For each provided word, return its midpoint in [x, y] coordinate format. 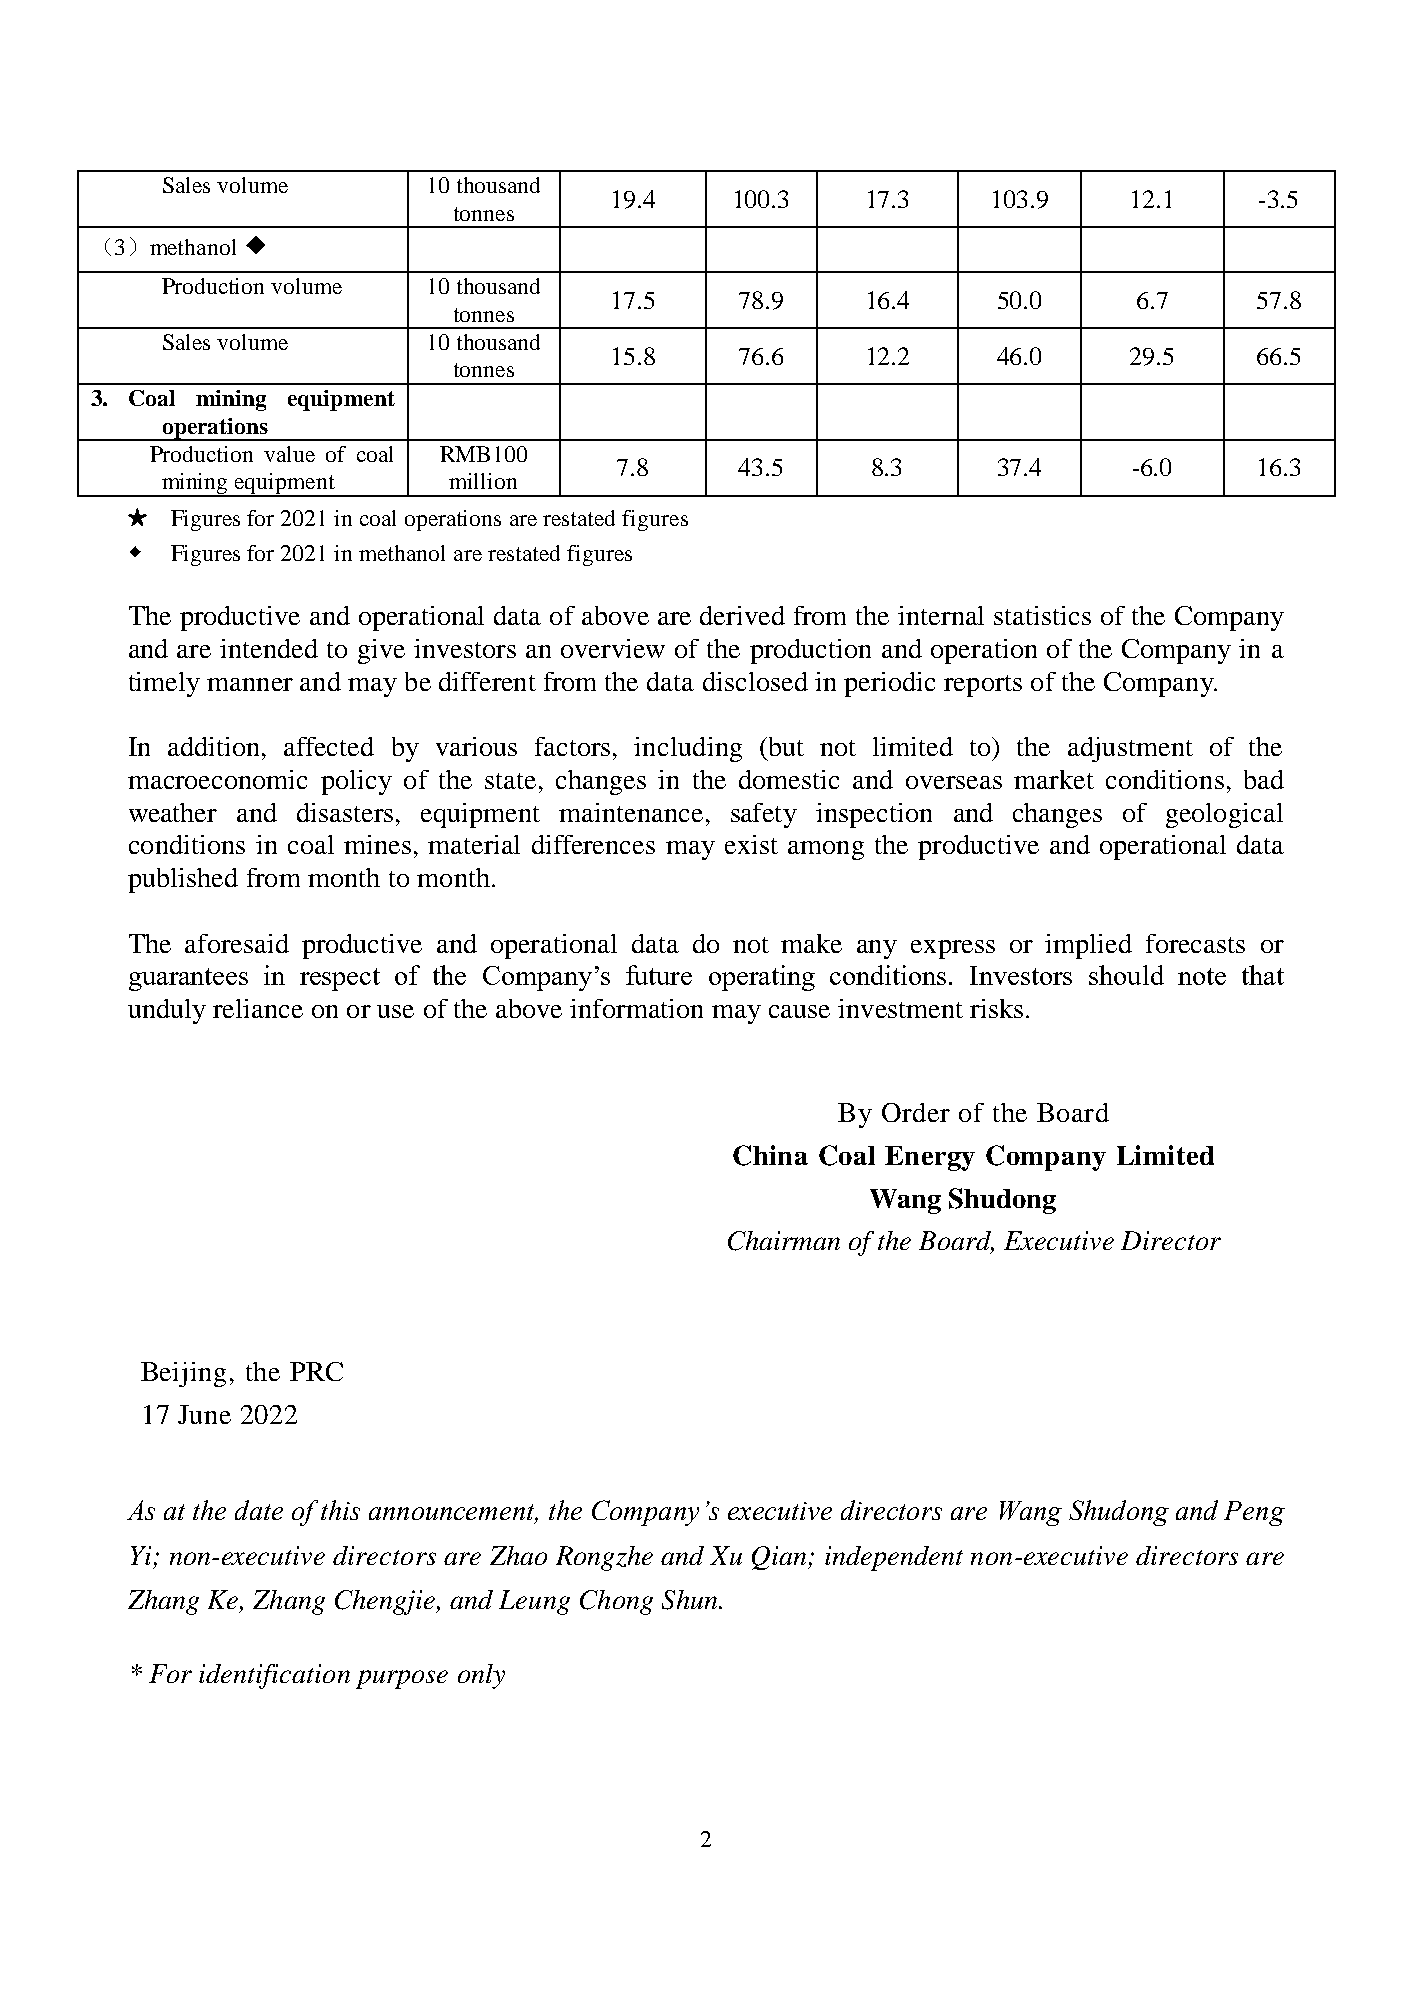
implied [1088, 946]
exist [751, 844]
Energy [930, 1158]
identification [274, 1676]
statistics [1042, 615]
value [289, 454]
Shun [691, 1600]
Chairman [784, 1241]
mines [377, 844]
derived [742, 615]
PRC [316, 1371]
